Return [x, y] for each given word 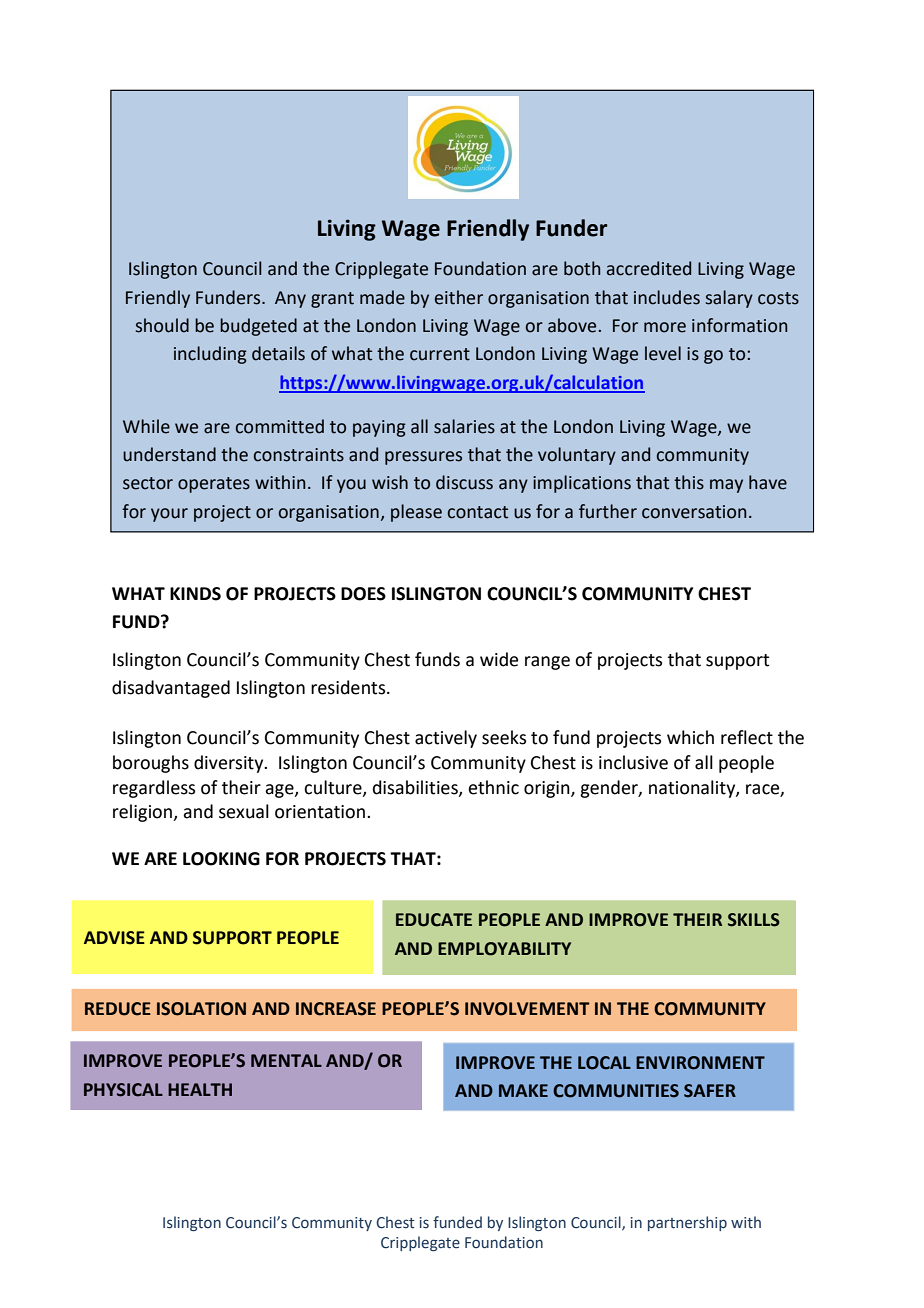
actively [446, 739]
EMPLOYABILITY [504, 949]
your [169, 515]
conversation [694, 512]
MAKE [523, 1090]
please [416, 513]
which [690, 737]
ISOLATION [201, 1009]
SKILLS [754, 920]
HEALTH [200, 1089]
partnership [687, 1223]
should [162, 325]
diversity [230, 764]
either [459, 297]
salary [729, 299]
